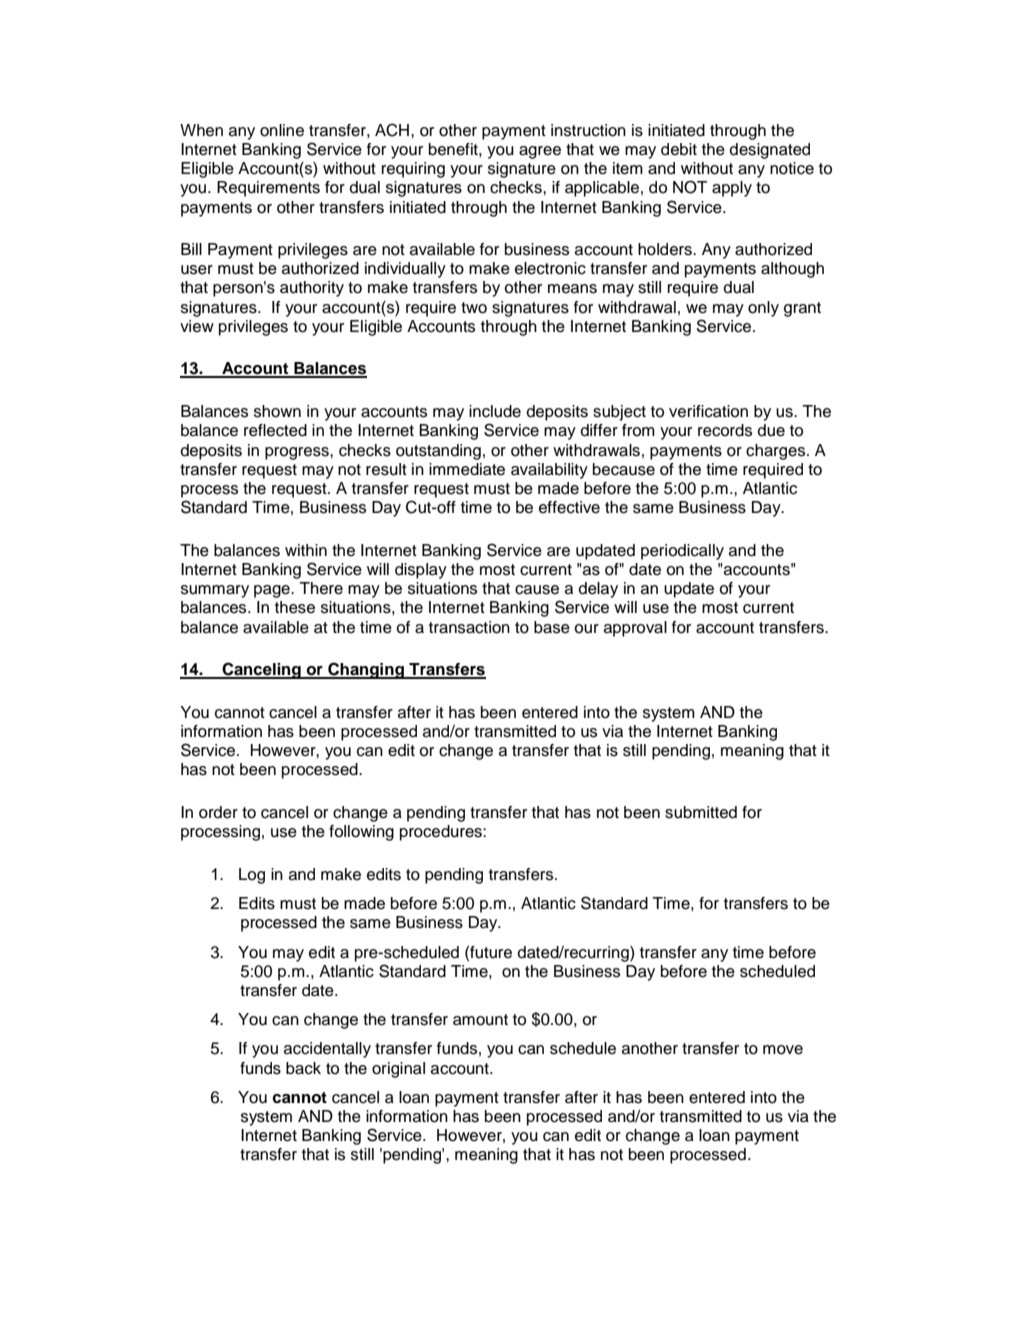 The width and height of the screenshot is (1022, 1323). Describe the element at coordinates (282, 130) in the screenshot. I see `online` at that location.
